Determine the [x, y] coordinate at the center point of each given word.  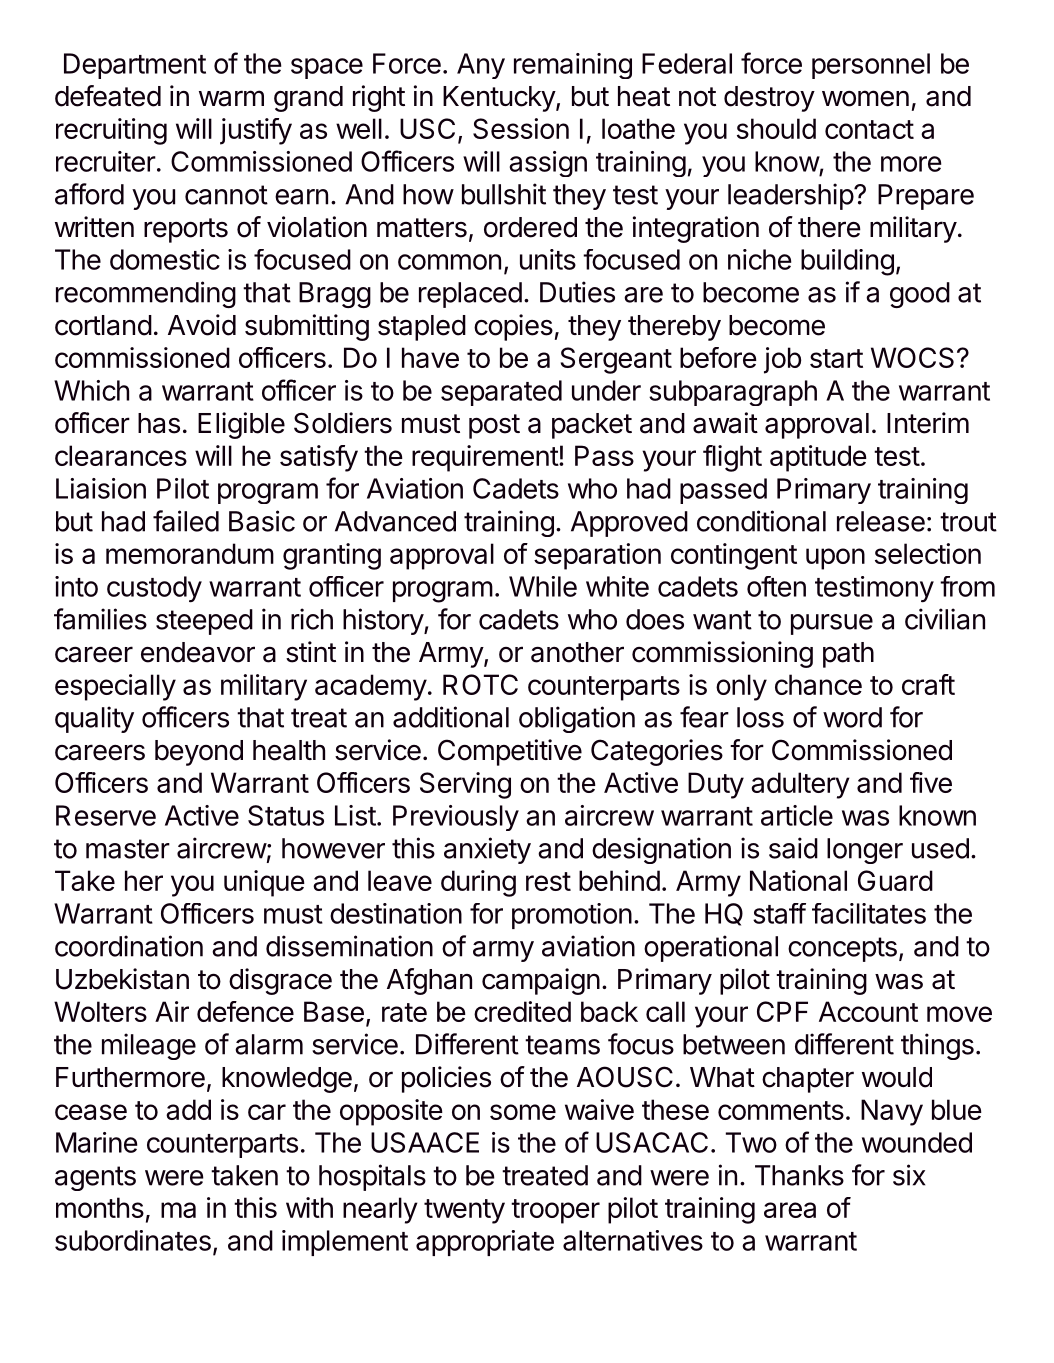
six [909, 1175]
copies [513, 327]
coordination [129, 946]
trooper [555, 1211]
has [159, 423]
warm [231, 98]
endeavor [198, 652]
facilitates [869, 913]
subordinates [133, 1240]
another [577, 652]
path [848, 655]
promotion [572, 916]
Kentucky [500, 99]
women [865, 98]
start [836, 358]
